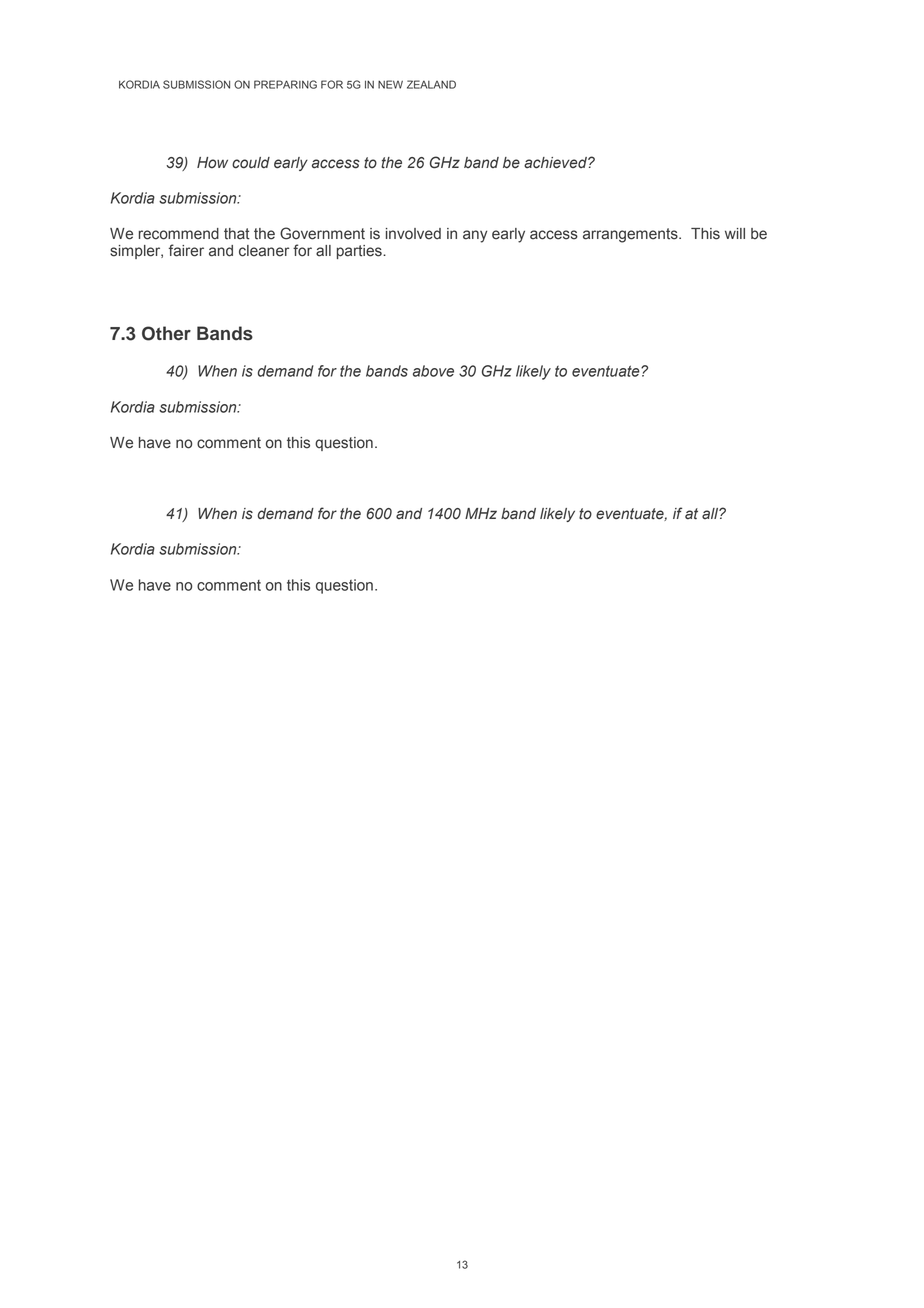 The height and width of the screenshot is (1308, 924). What do you see at coordinates (237, 234) in the screenshot?
I see `that` at bounding box center [237, 234].
